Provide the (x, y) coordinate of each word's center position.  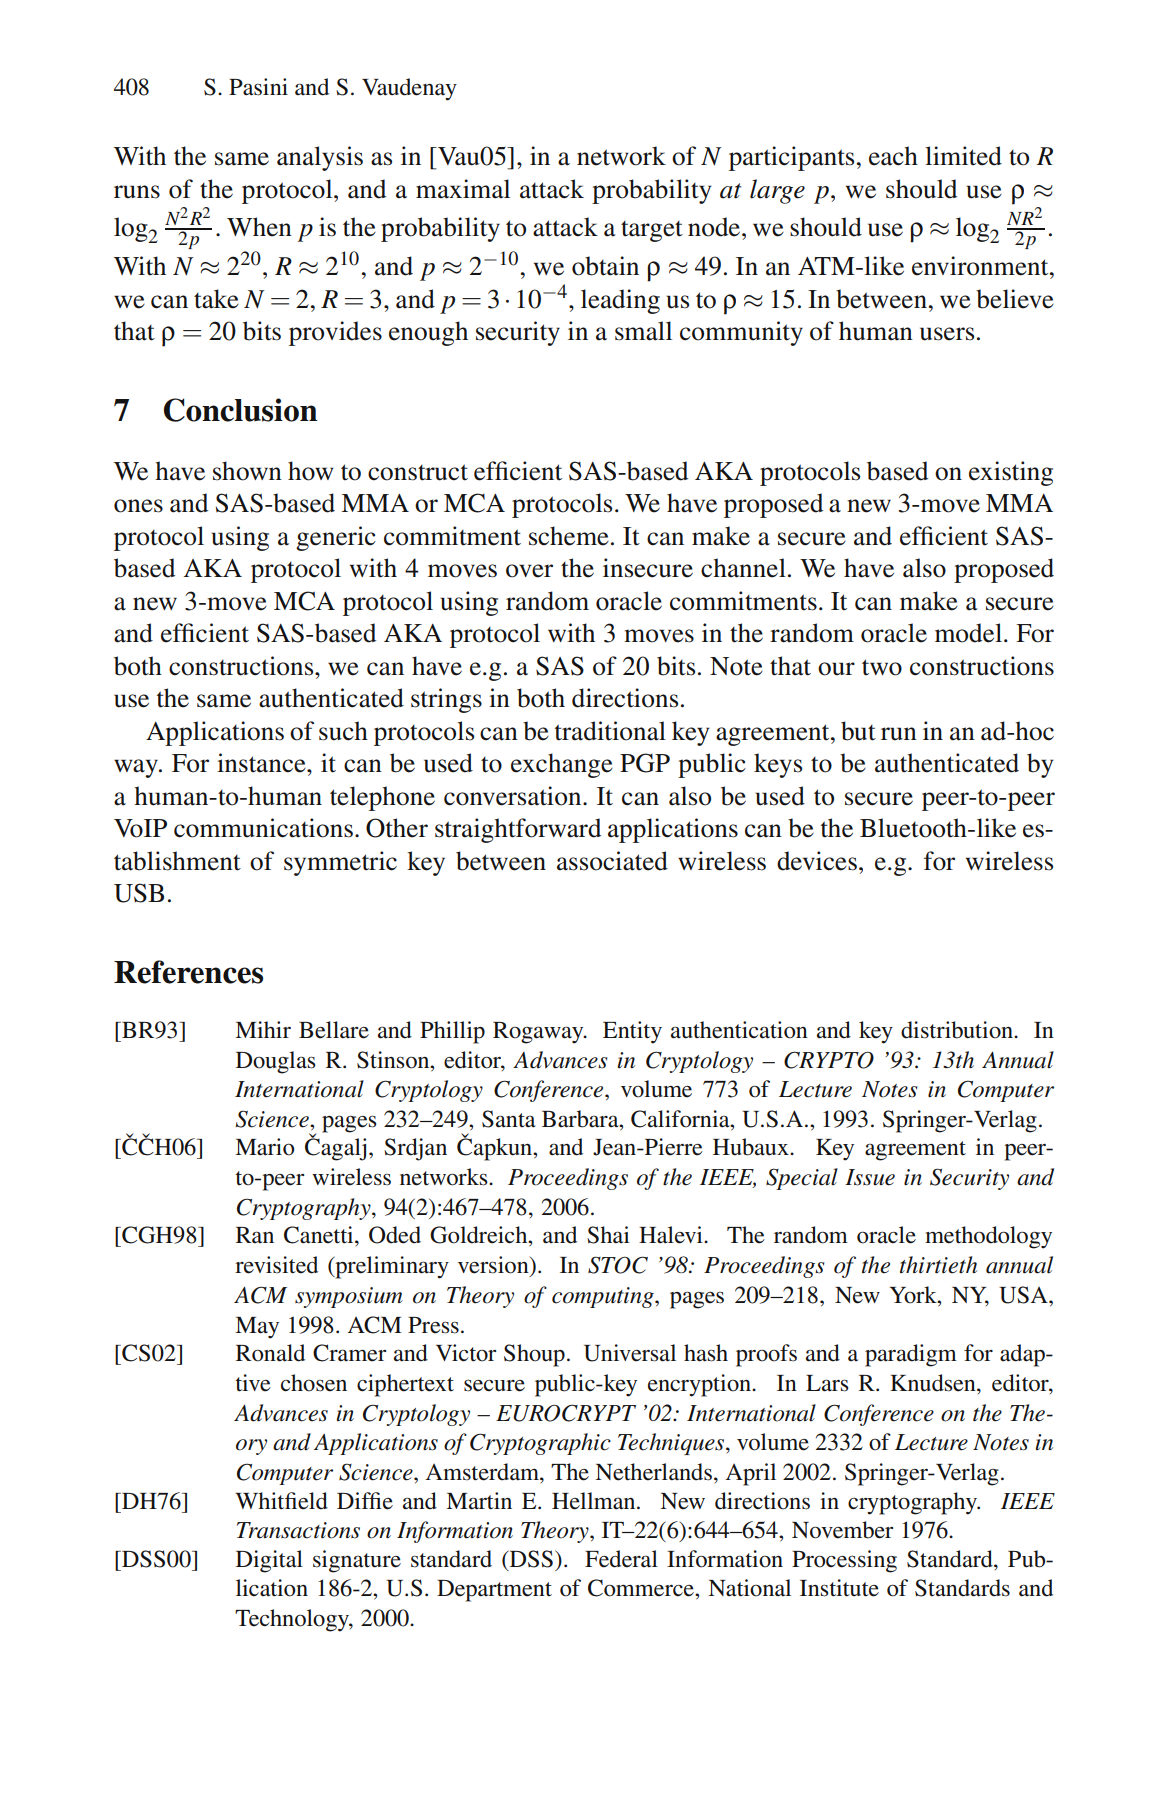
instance (262, 763)
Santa (509, 1119)
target (652, 231)
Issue (870, 1177)
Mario (265, 1147)
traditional (610, 731)
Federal (621, 1559)
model (968, 633)
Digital (269, 1561)
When (259, 227)
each (893, 156)
